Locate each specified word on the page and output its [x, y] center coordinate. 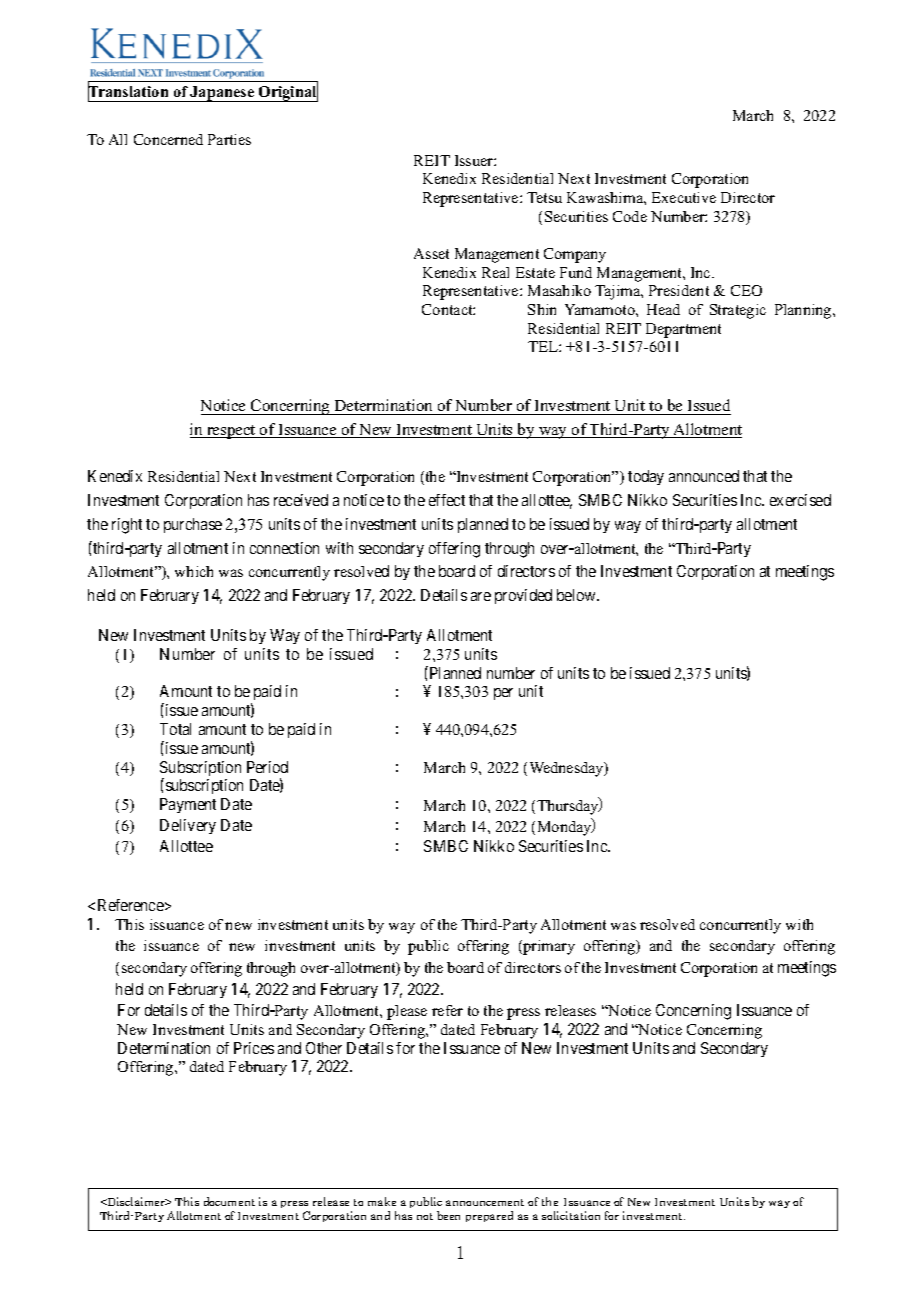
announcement [485, 1202]
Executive [684, 197]
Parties [229, 139]
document [229, 1201]
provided [523, 596]
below [577, 595]
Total [175, 729]
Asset [431, 253]
